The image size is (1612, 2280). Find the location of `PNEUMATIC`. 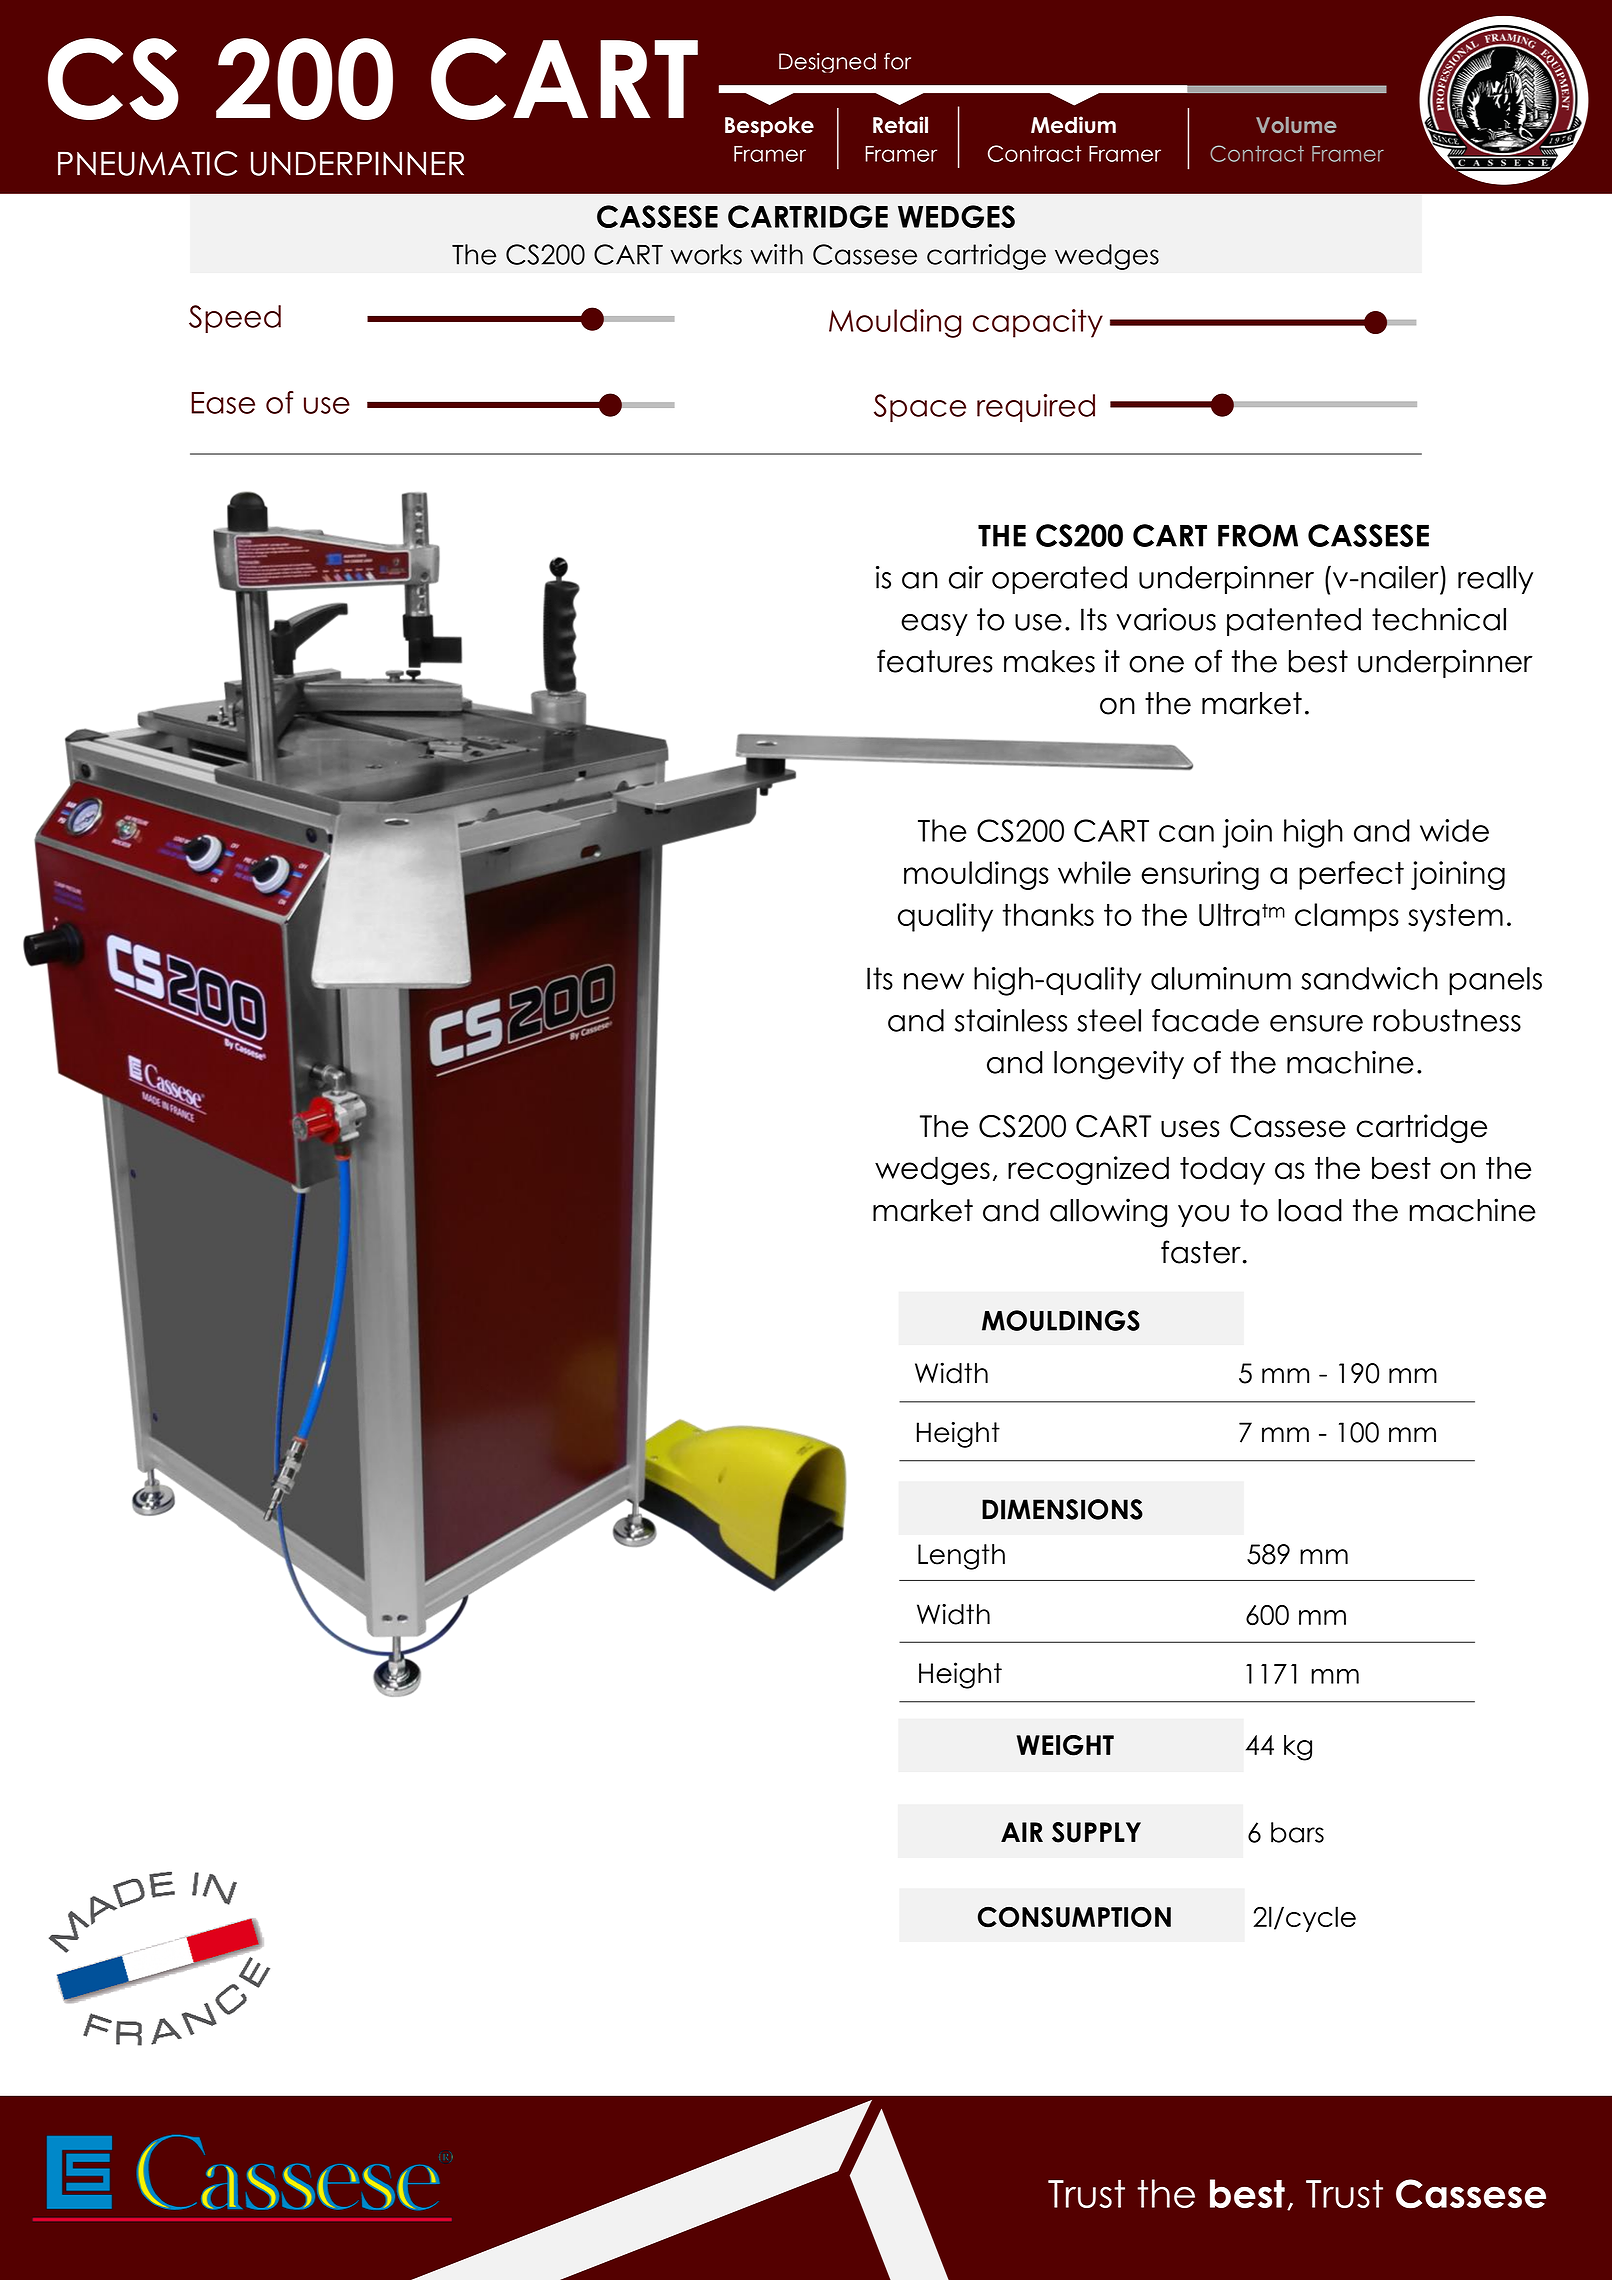

PNEUMATIC is located at coordinates (147, 163).
